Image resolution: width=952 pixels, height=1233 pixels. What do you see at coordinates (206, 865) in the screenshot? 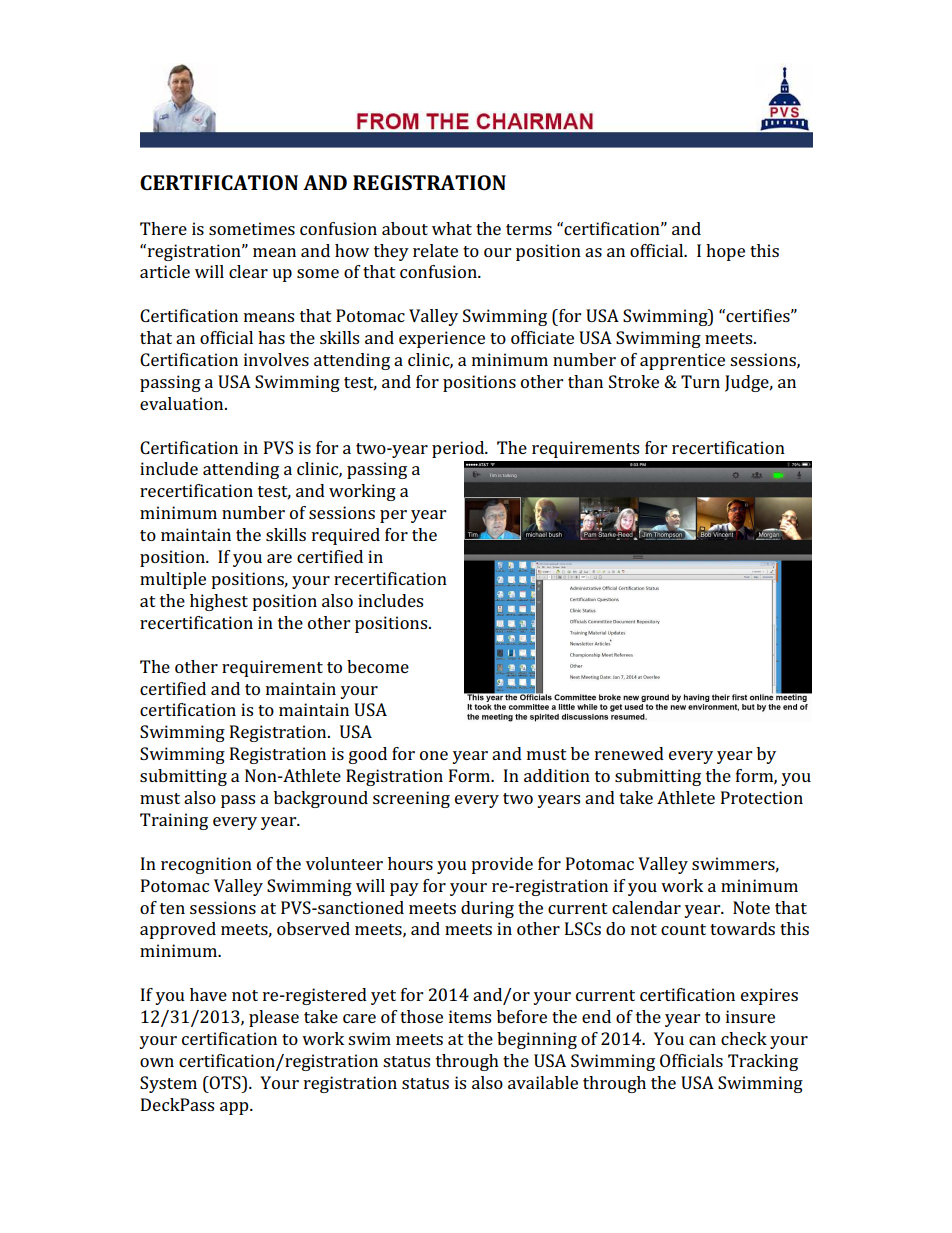
I see `recognition` at bounding box center [206, 865].
